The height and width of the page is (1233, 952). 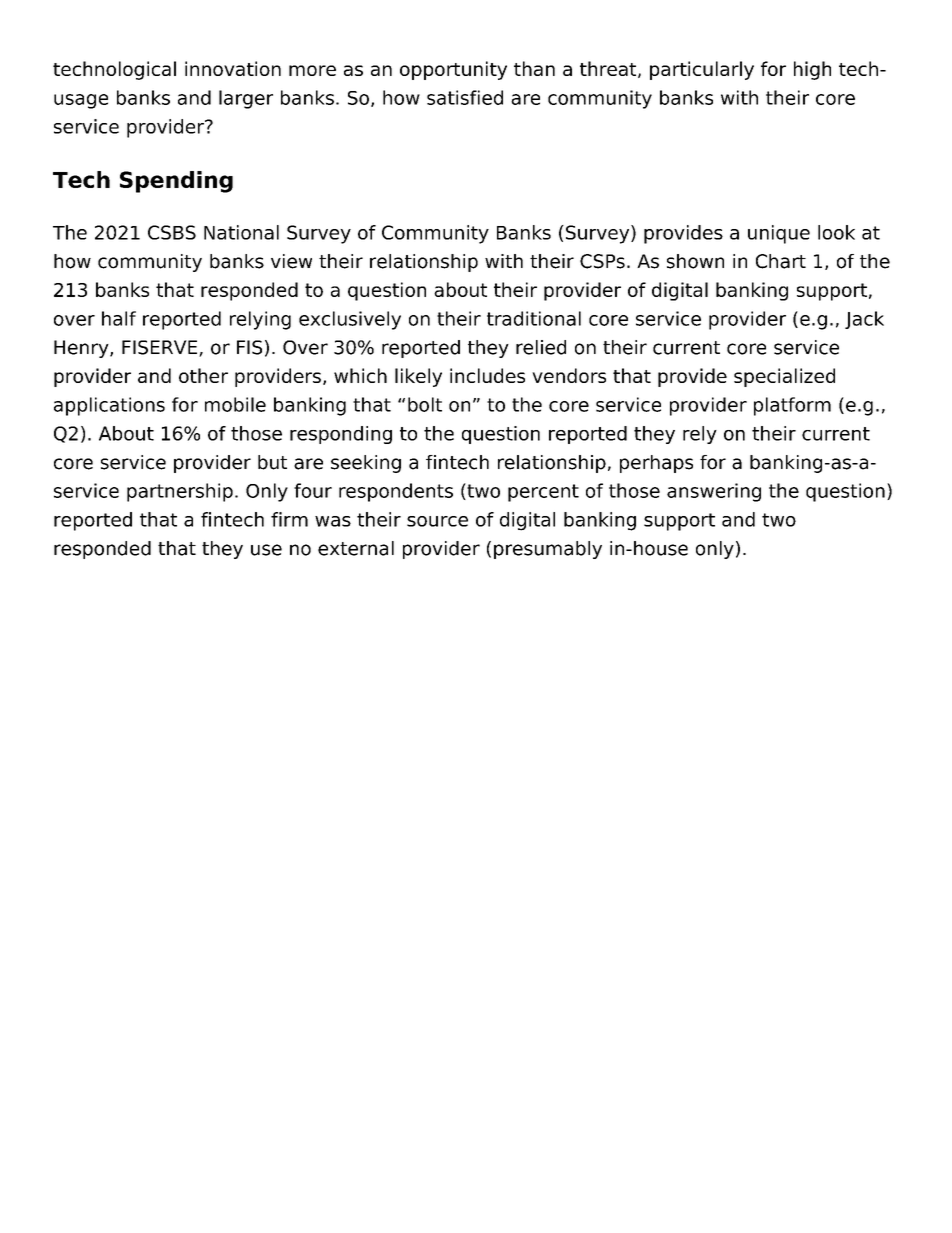 What do you see at coordinates (272, 462) in the page?
I see `but` at bounding box center [272, 462].
